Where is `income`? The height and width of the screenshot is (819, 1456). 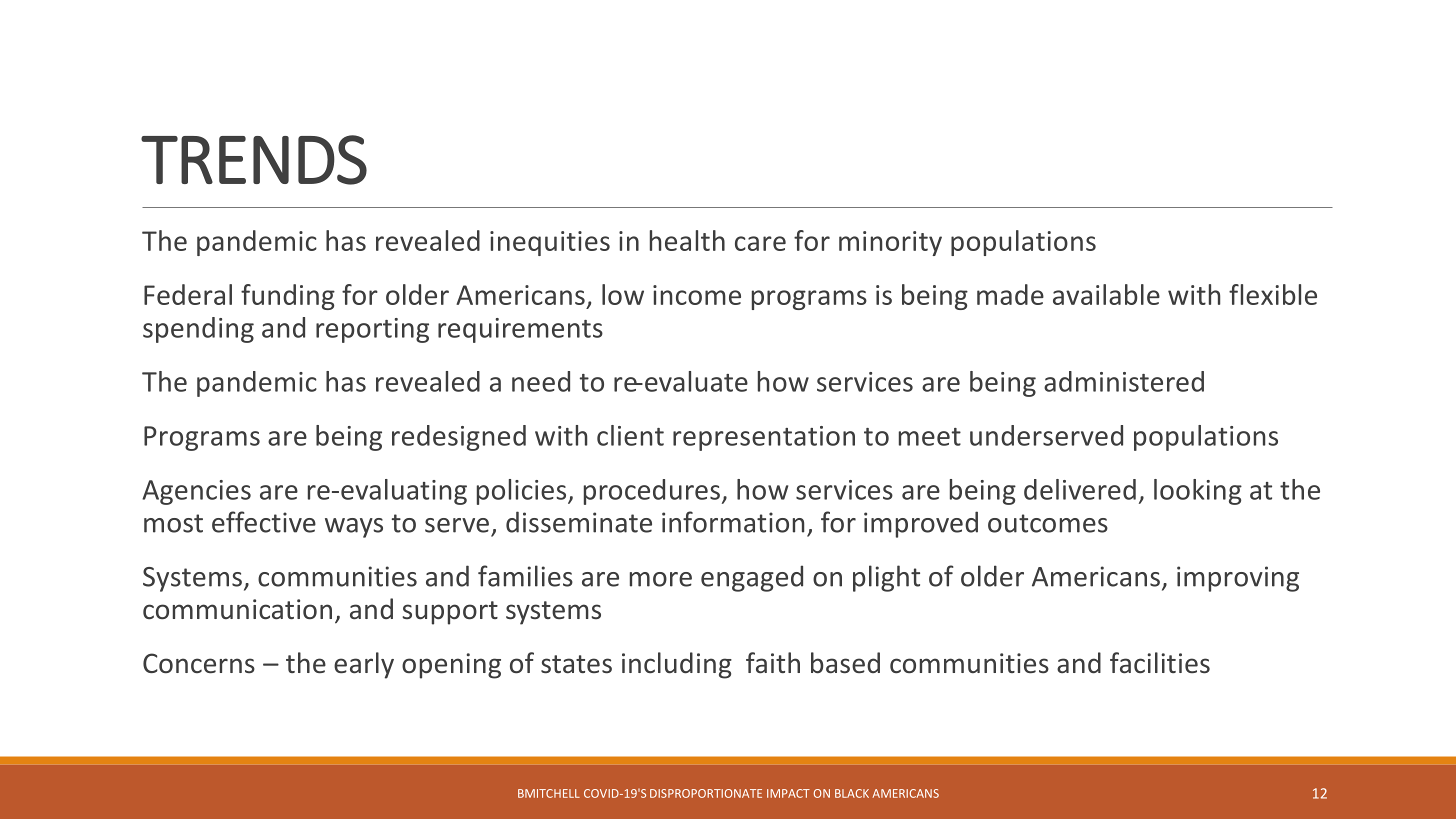
income is located at coordinates (697, 295).
